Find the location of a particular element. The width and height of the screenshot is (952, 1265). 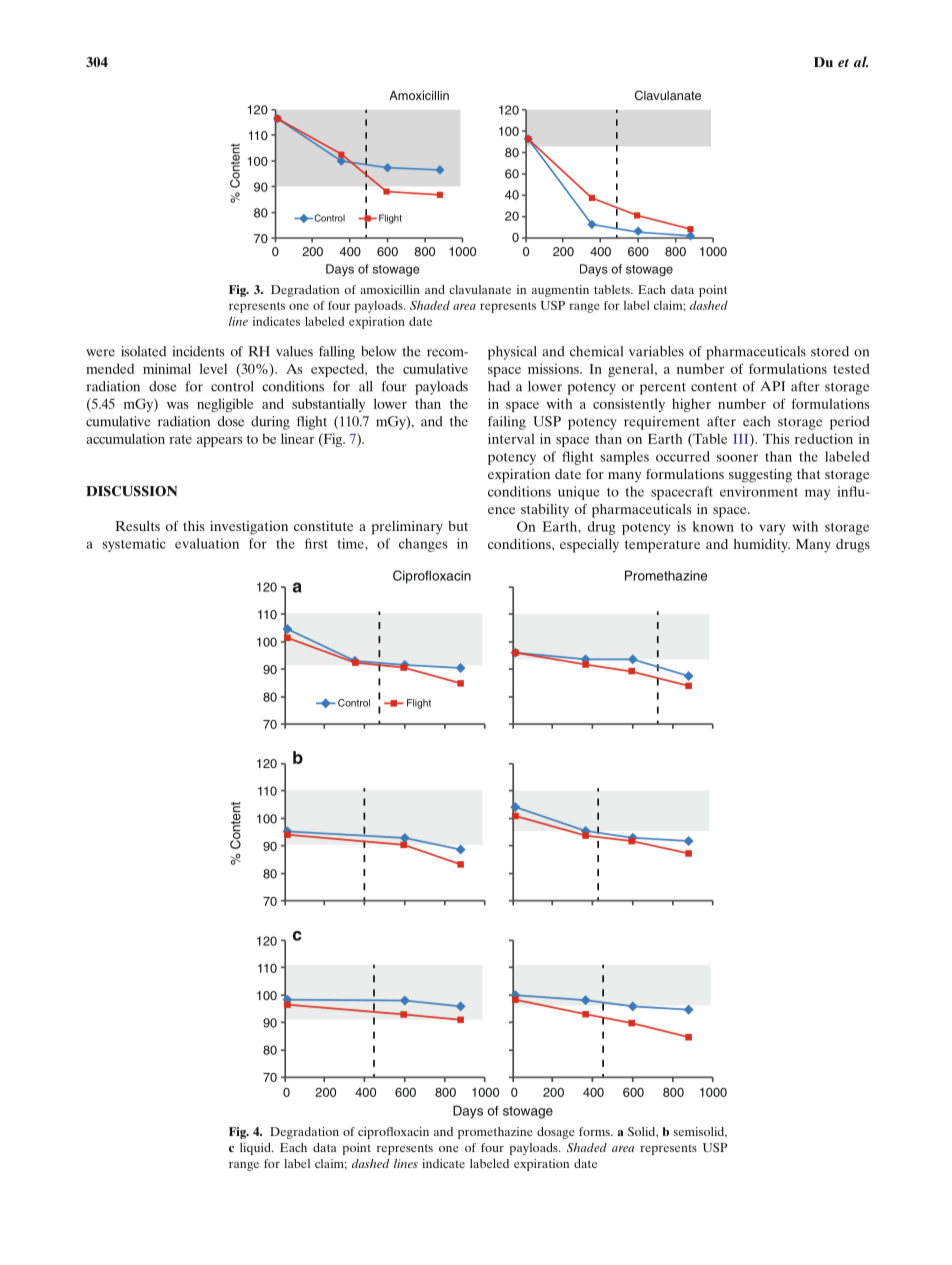

incidents is located at coordinates (198, 351).
